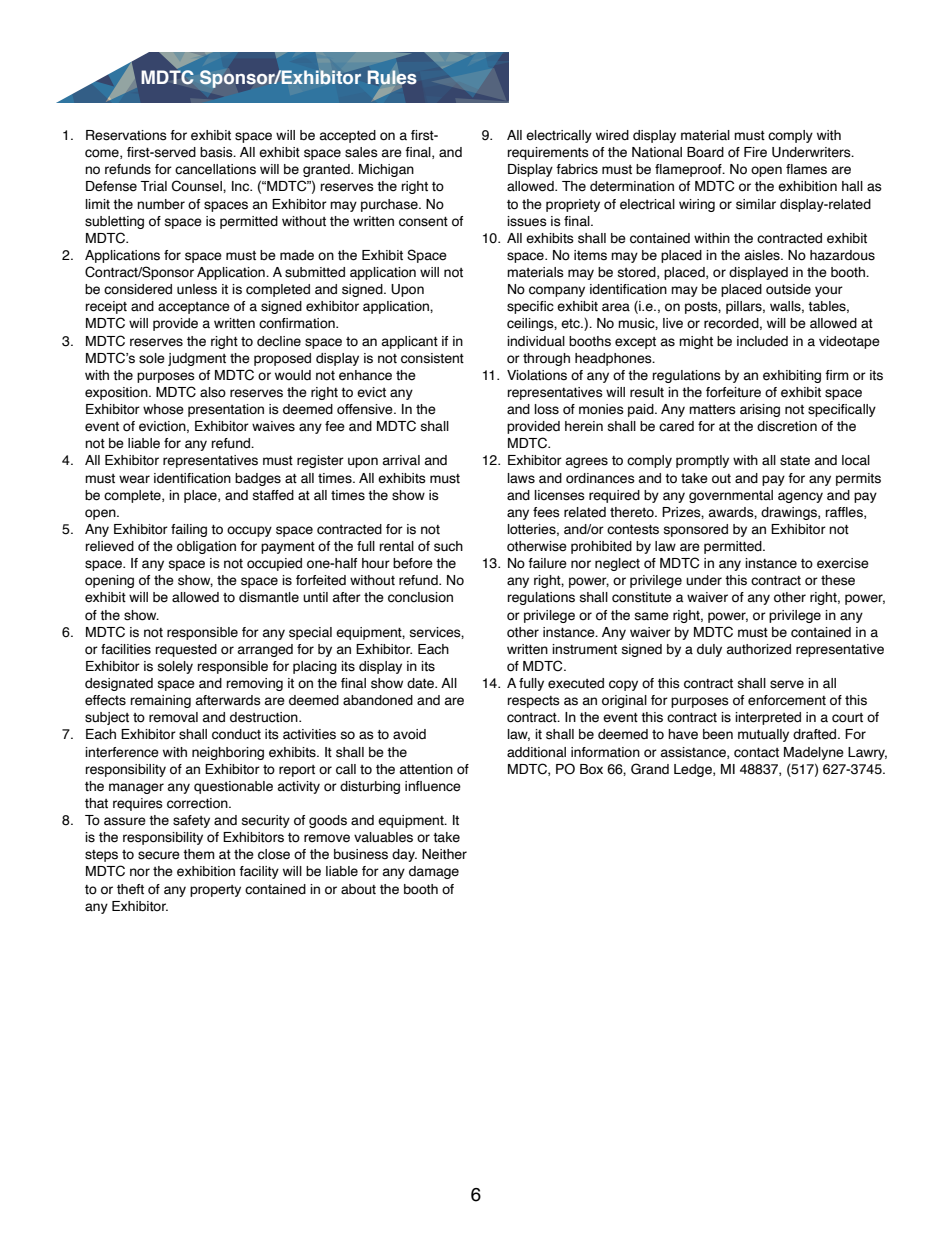 The height and width of the screenshot is (1233, 952). I want to click on included, so click(762, 341).
